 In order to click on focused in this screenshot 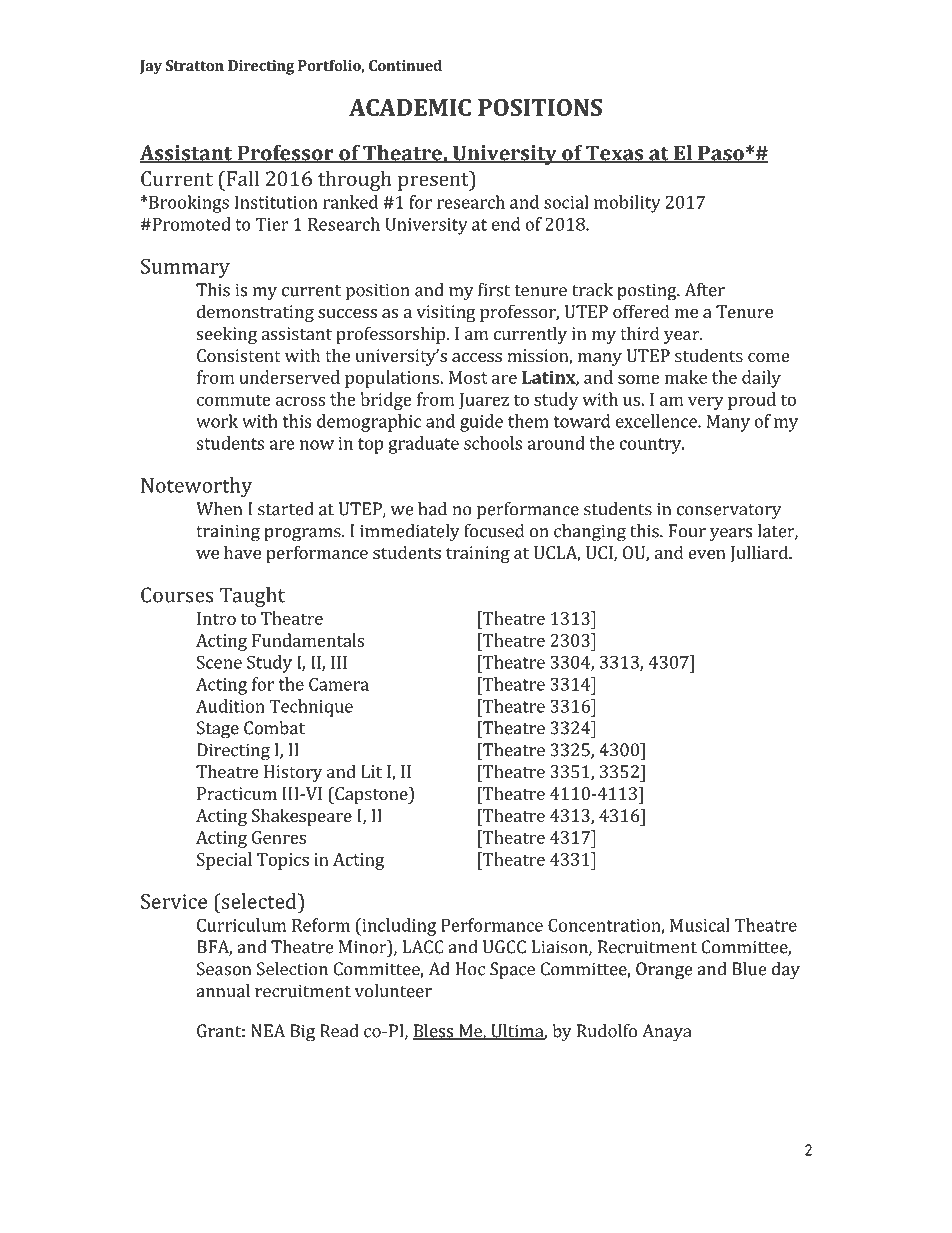, I will do `click(494, 531)`.
